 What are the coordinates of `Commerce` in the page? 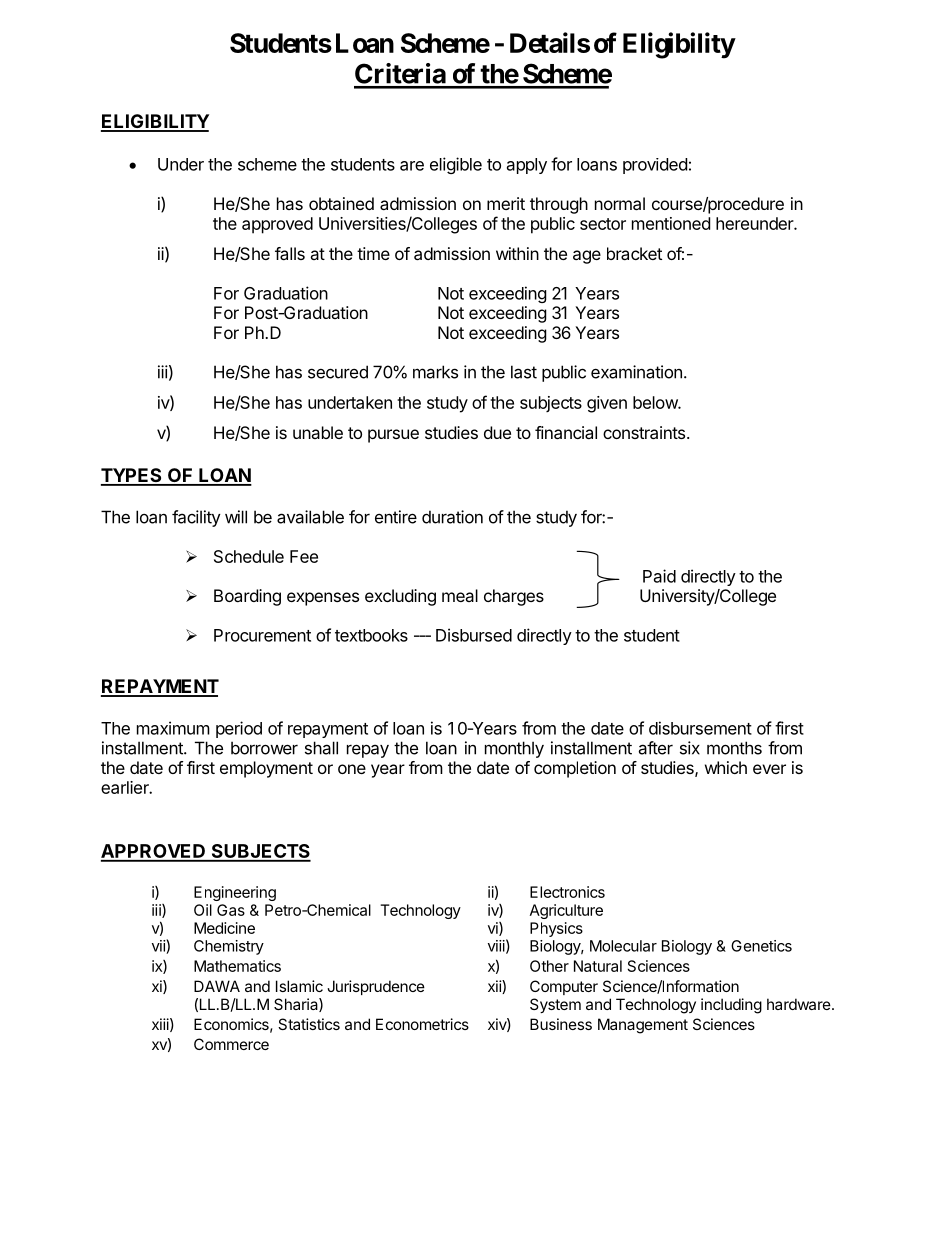 It's located at (231, 1044).
